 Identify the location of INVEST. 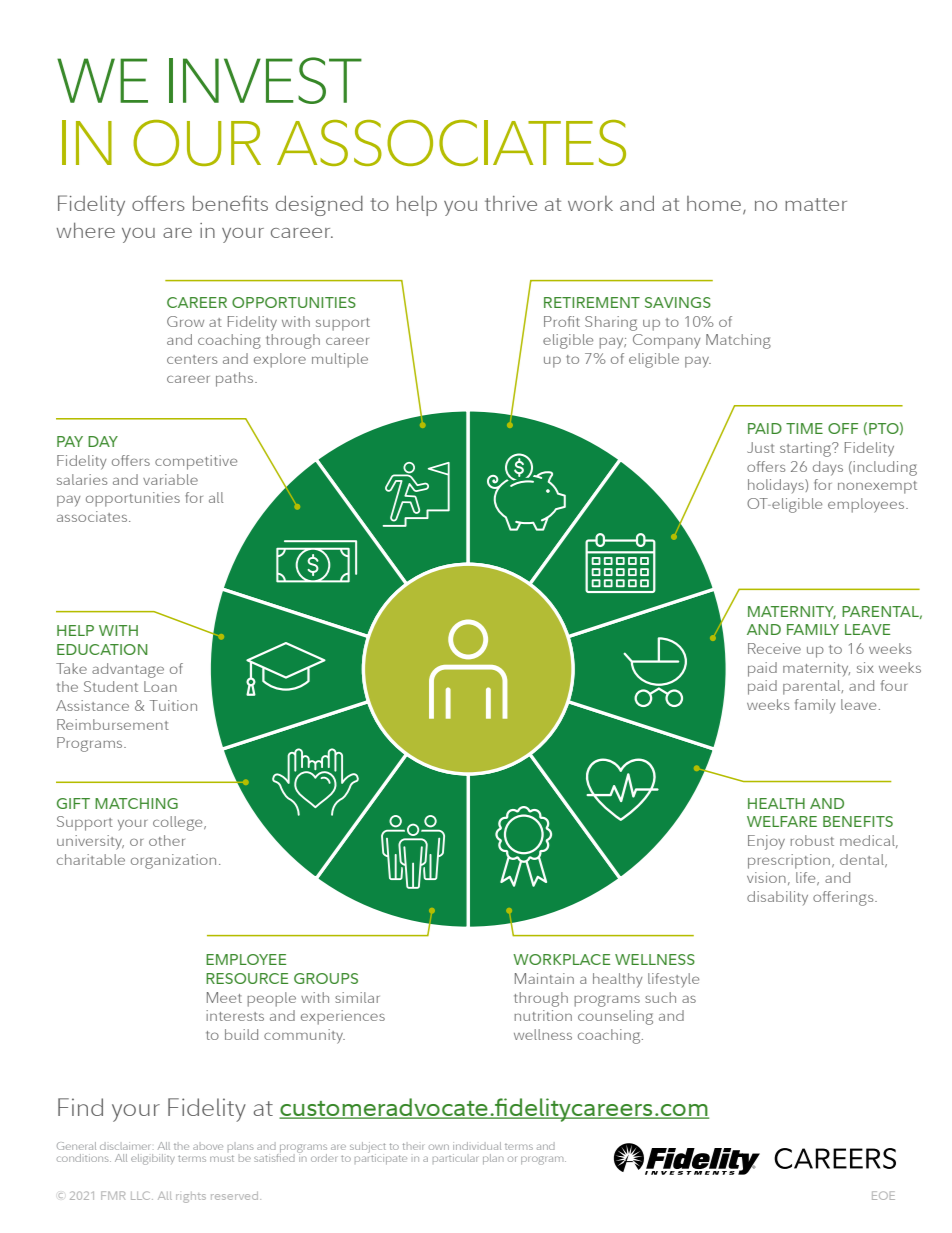
(265, 80).
